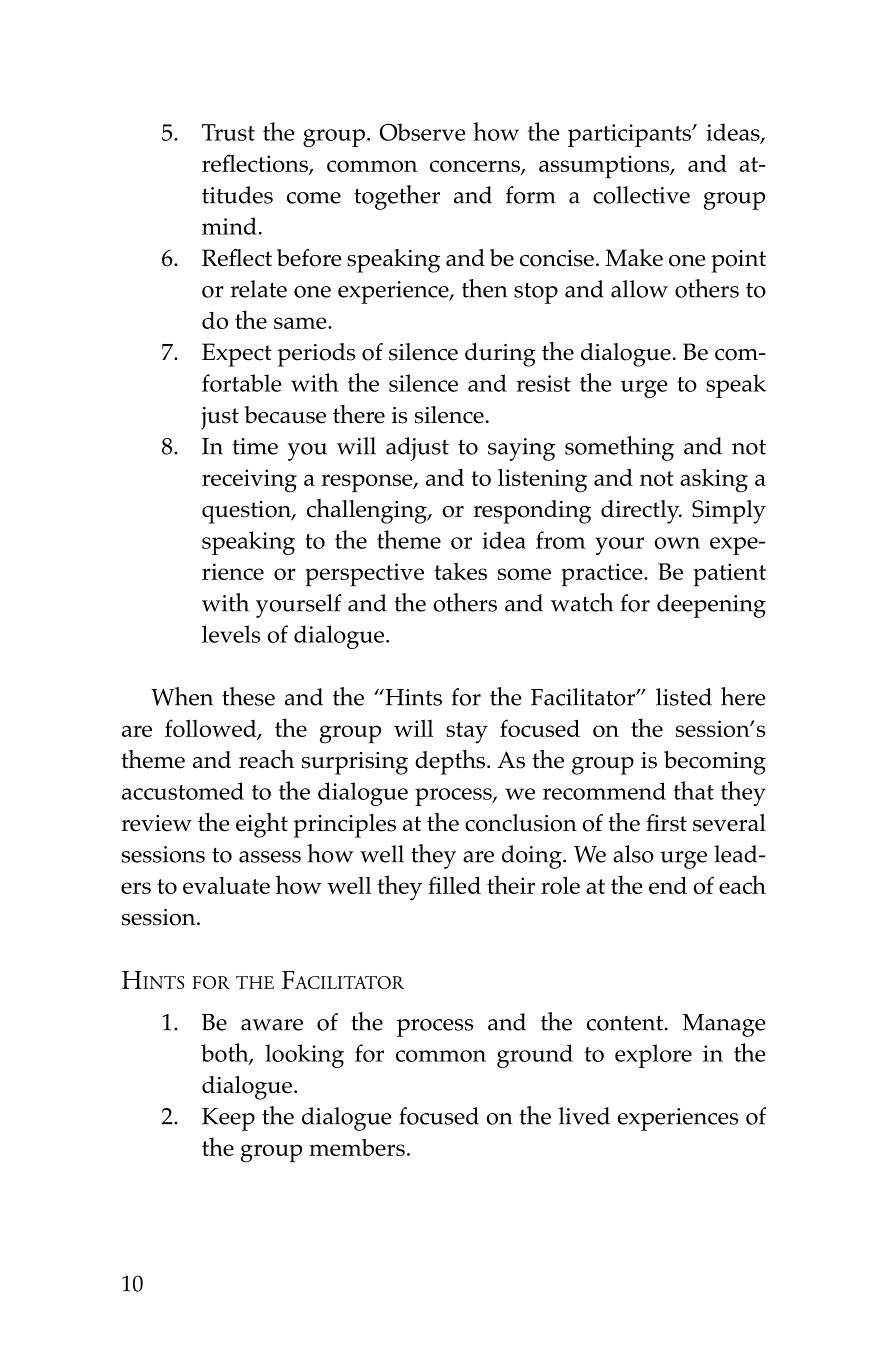  I want to click on receiving, so click(249, 481).
